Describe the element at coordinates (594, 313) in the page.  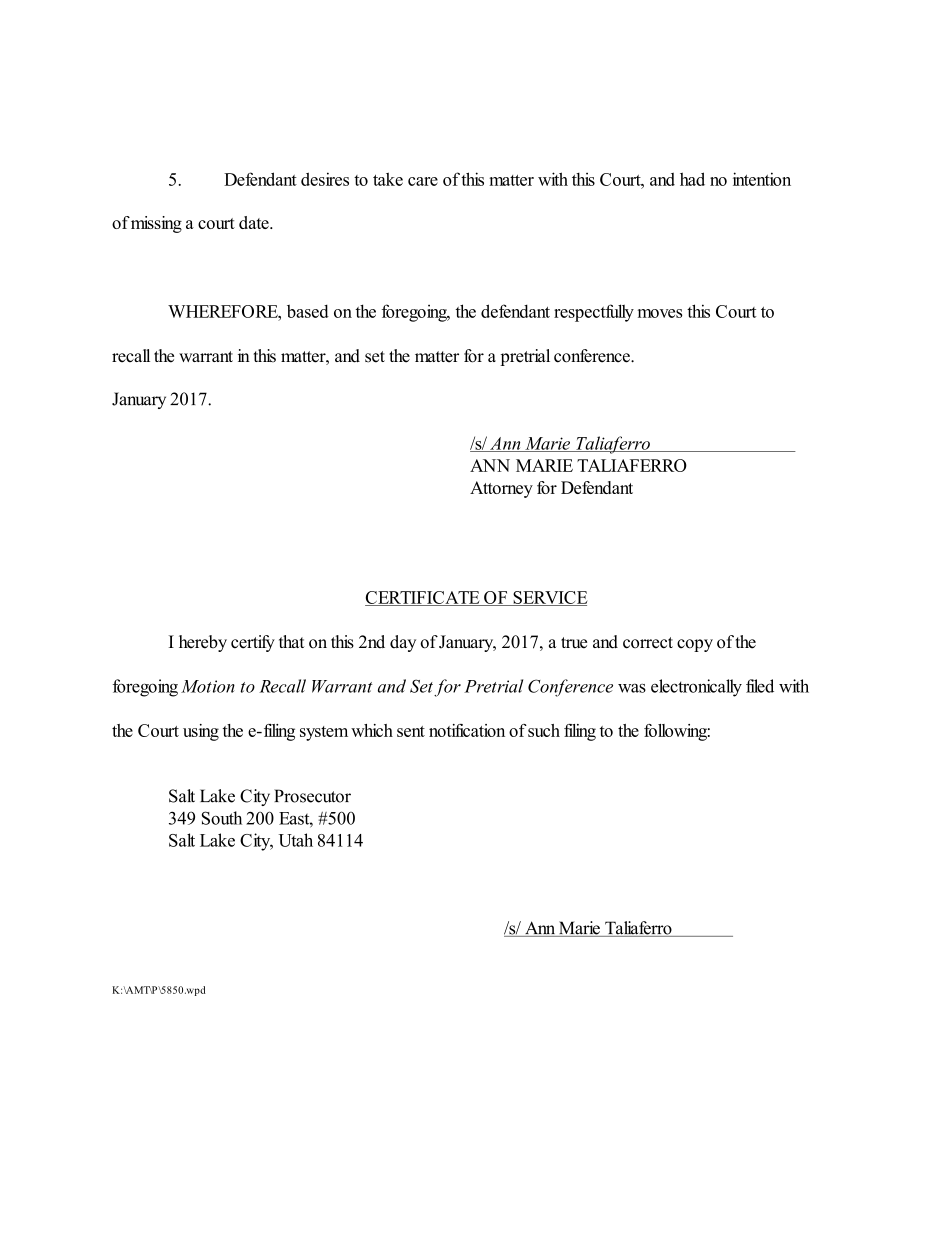
I see `respectfully` at that location.
